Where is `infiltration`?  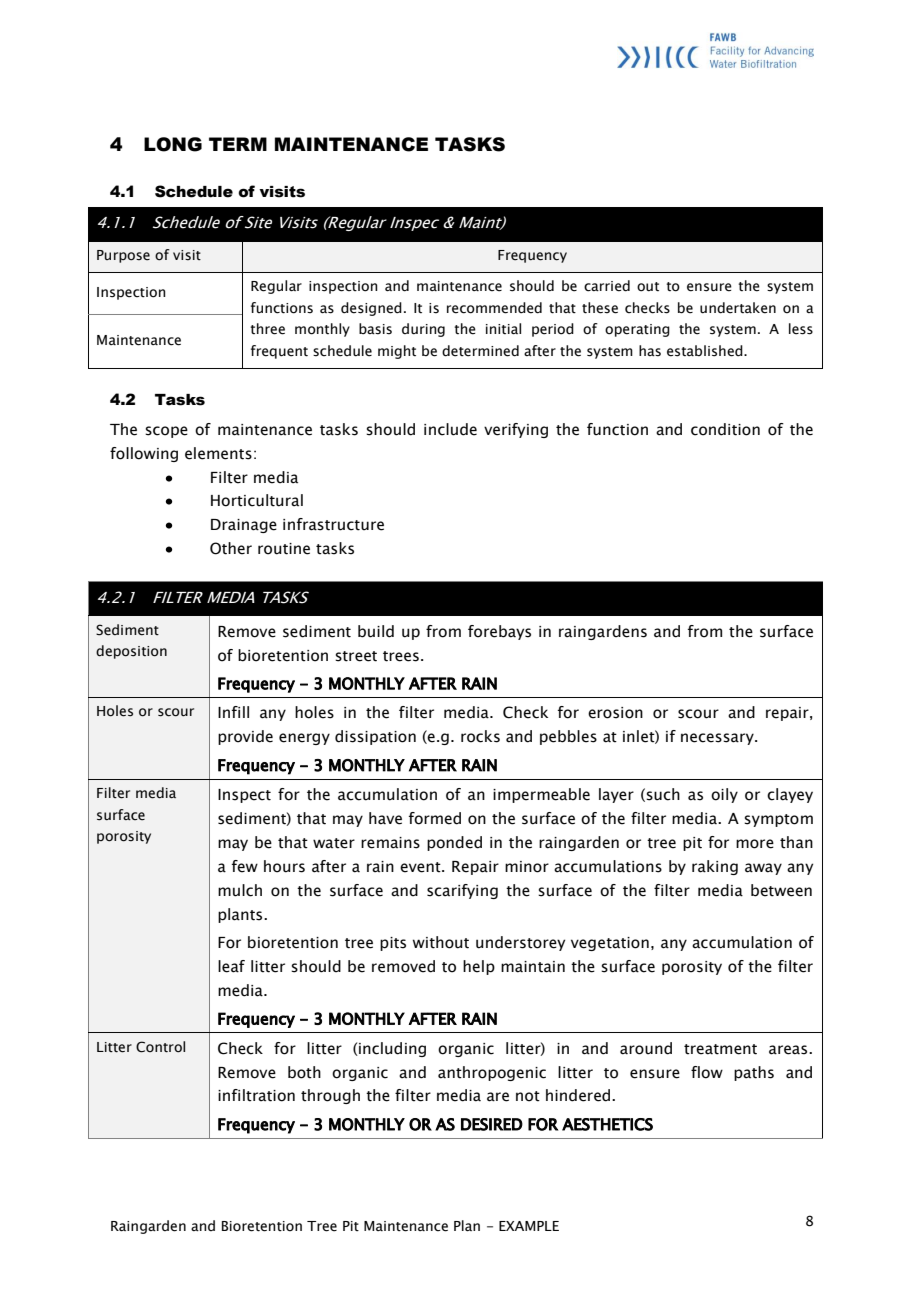 infiltration is located at coordinates (256, 1095).
